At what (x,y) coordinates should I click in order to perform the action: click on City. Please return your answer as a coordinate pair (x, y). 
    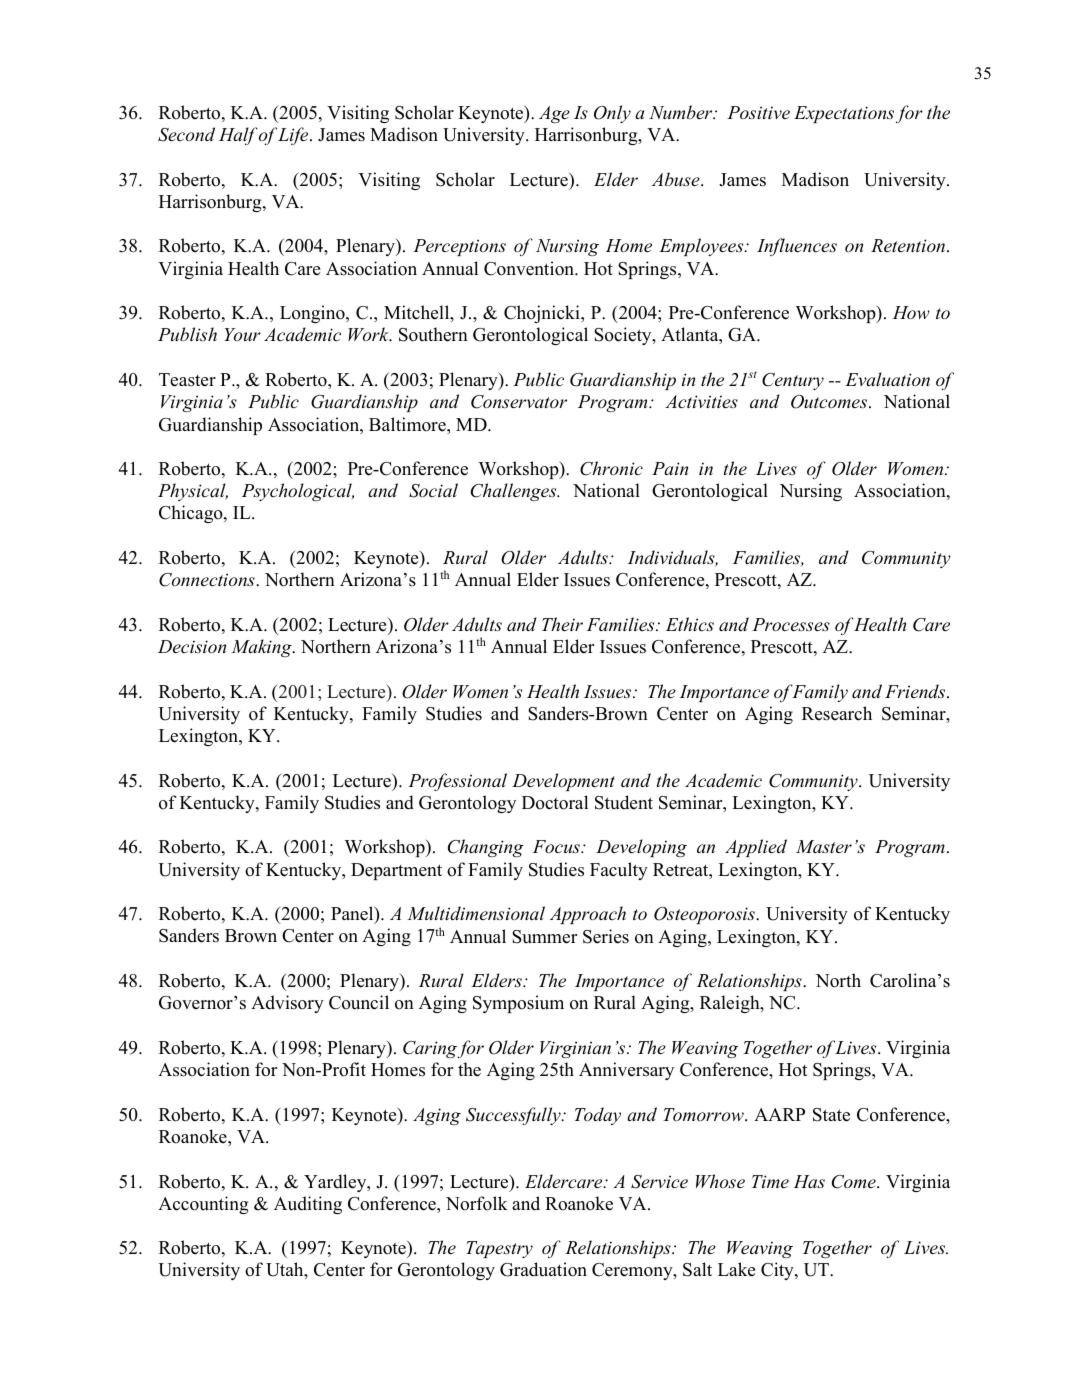
    Looking at the image, I should click on (778, 1271).
